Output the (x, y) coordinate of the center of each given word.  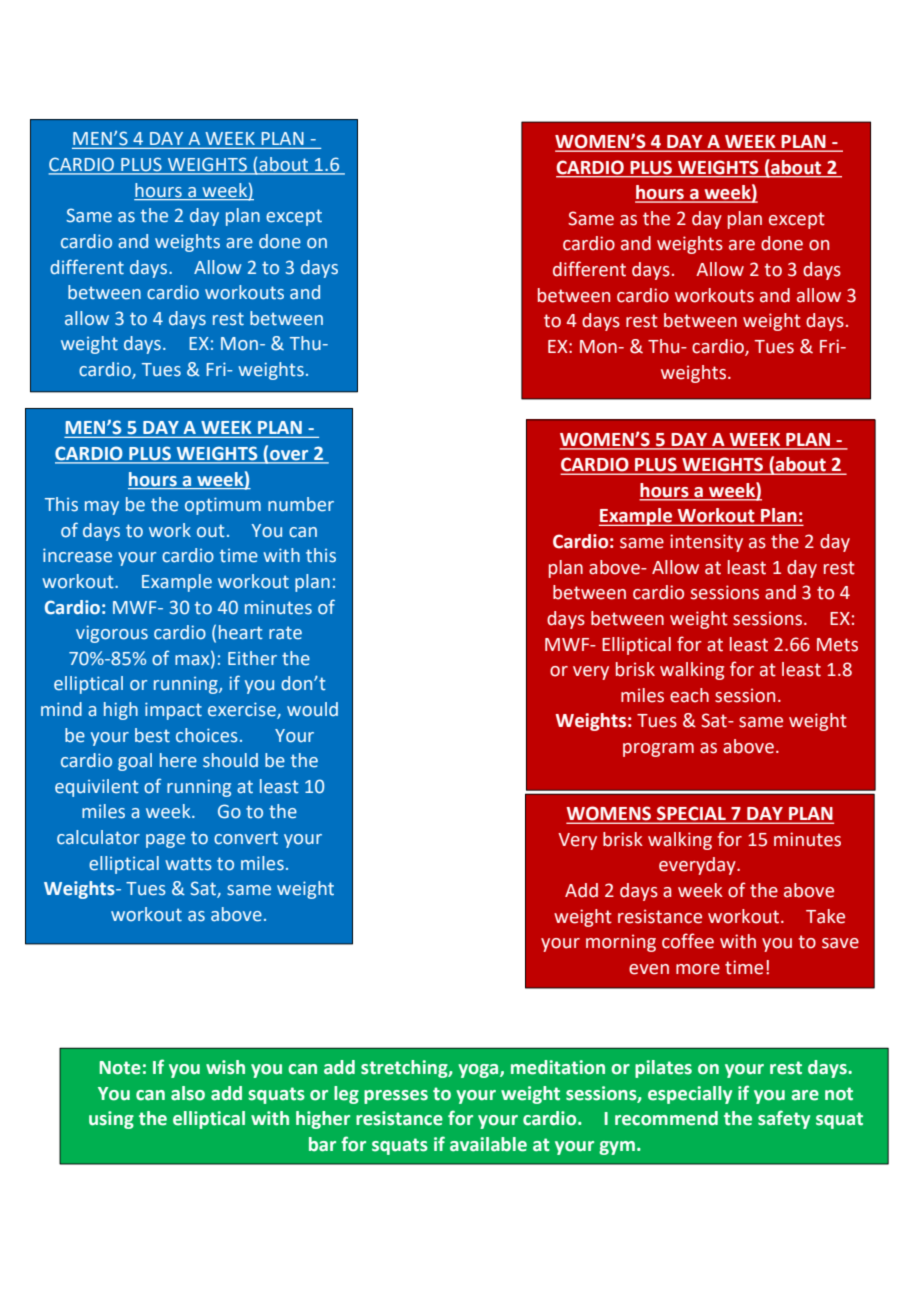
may (102, 508)
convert (246, 838)
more (698, 969)
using (111, 1120)
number (301, 504)
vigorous (112, 634)
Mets (837, 645)
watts (188, 864)
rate (285, 633)
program (658, 750)
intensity (706, 543)
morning (621, 943)
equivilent (97, 788)
